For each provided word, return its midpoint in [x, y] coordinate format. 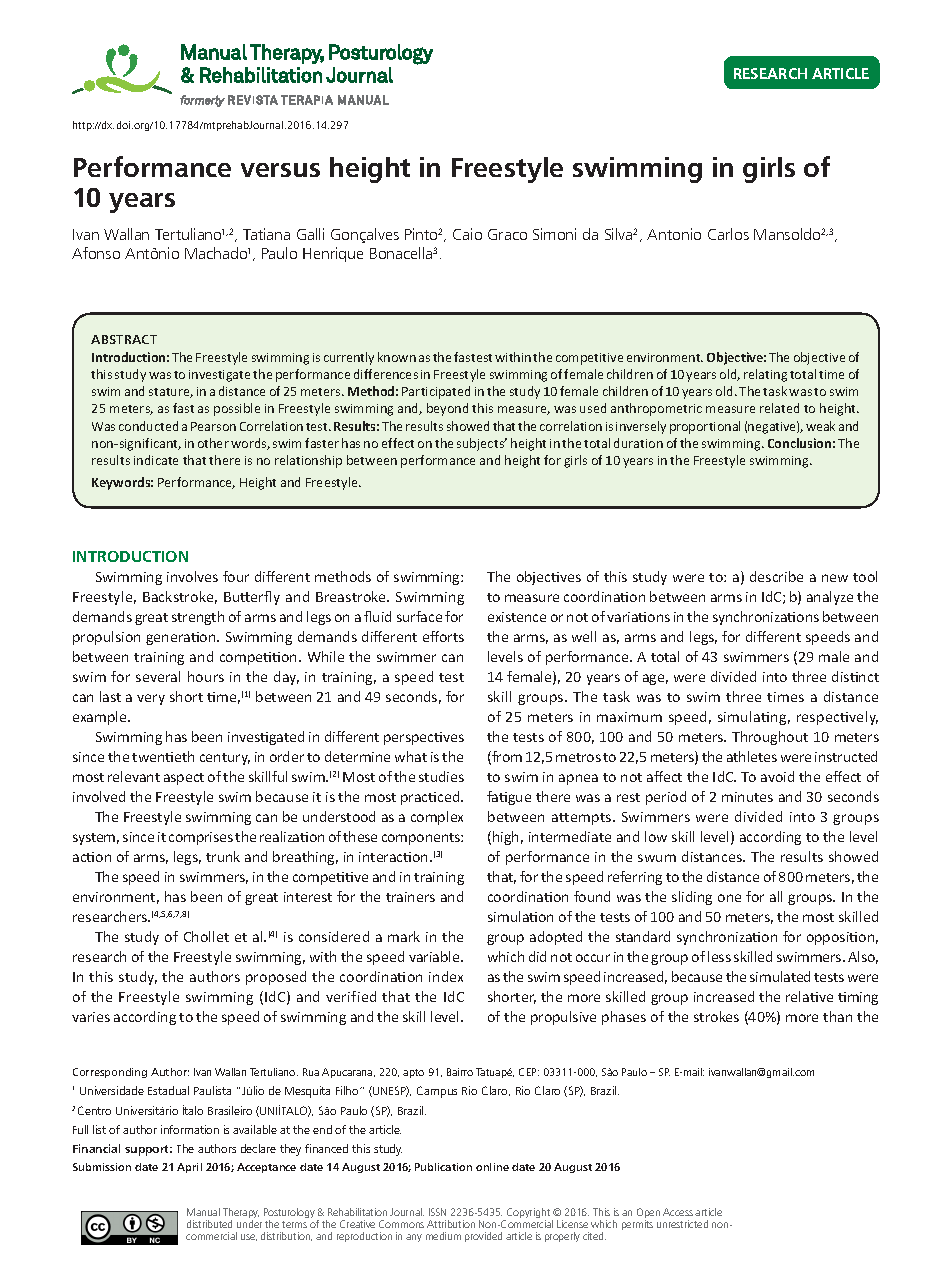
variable [435, 956]
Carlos [728, 234]
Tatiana [266, 234]
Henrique [333, 254]
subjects [482, 444]
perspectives [424, 738]
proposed [276, 978]
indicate [156, 460]
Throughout [770, 738]
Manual [203, 1212]
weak [820, 426]
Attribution [451, 1224]
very [151, 699]
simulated [780, 976]
